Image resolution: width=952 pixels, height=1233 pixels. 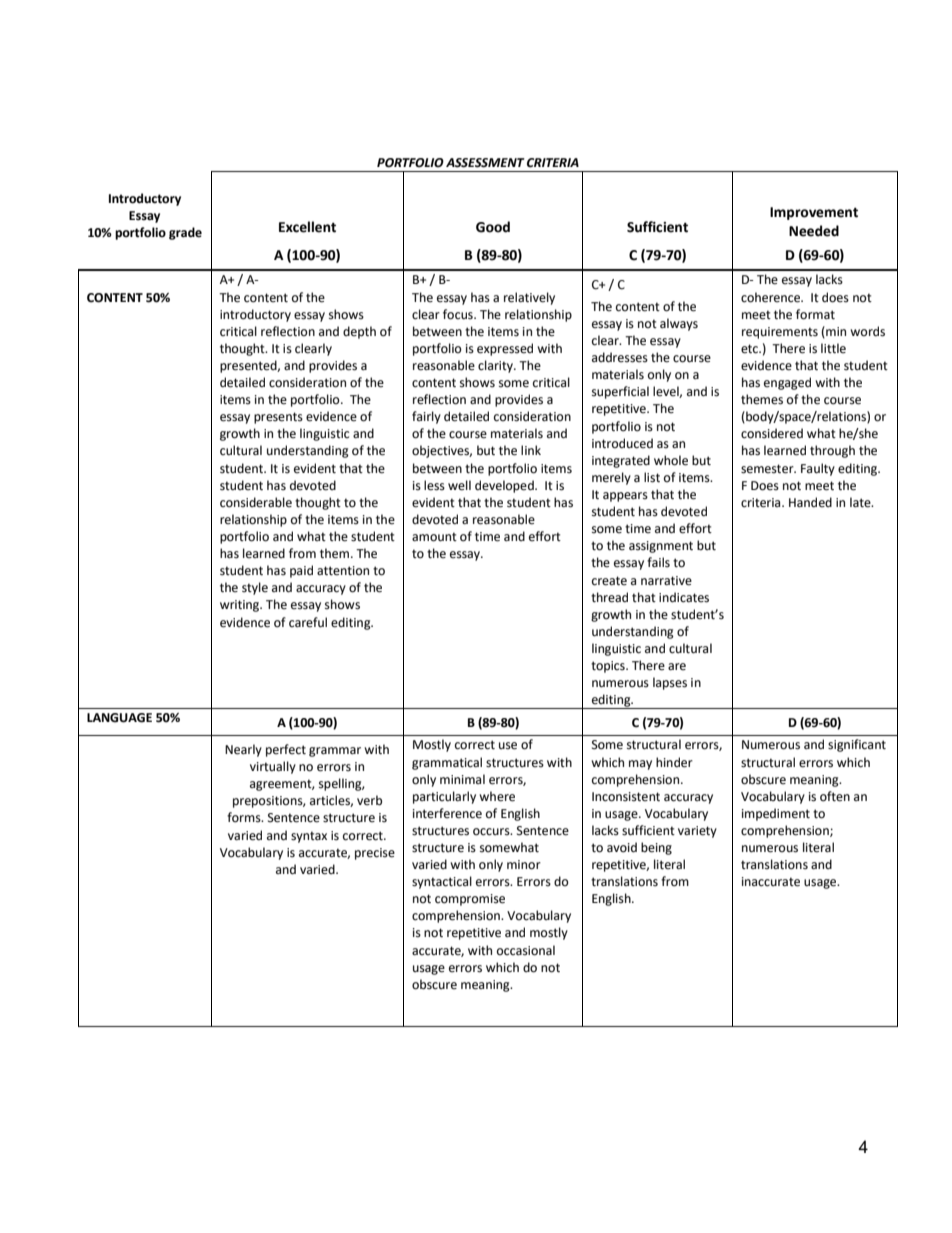 What do you see at coordinates (814, 213) in the screenshot?
I see `Improvement` at bounding box center [814, 213].
